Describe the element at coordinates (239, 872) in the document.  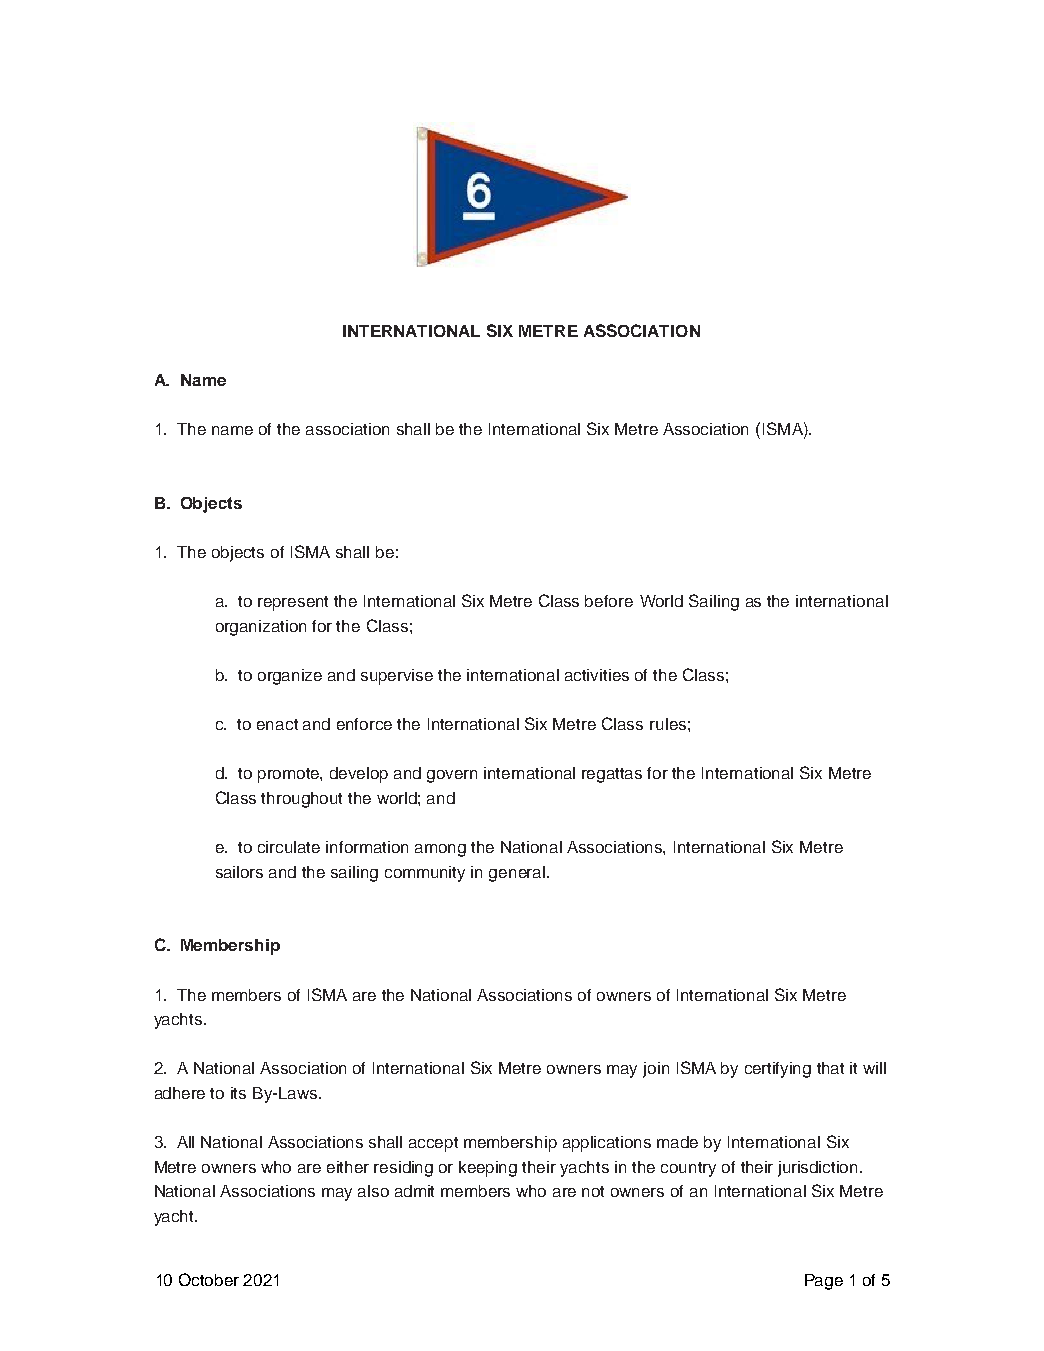
I see `sailors` at that location.
